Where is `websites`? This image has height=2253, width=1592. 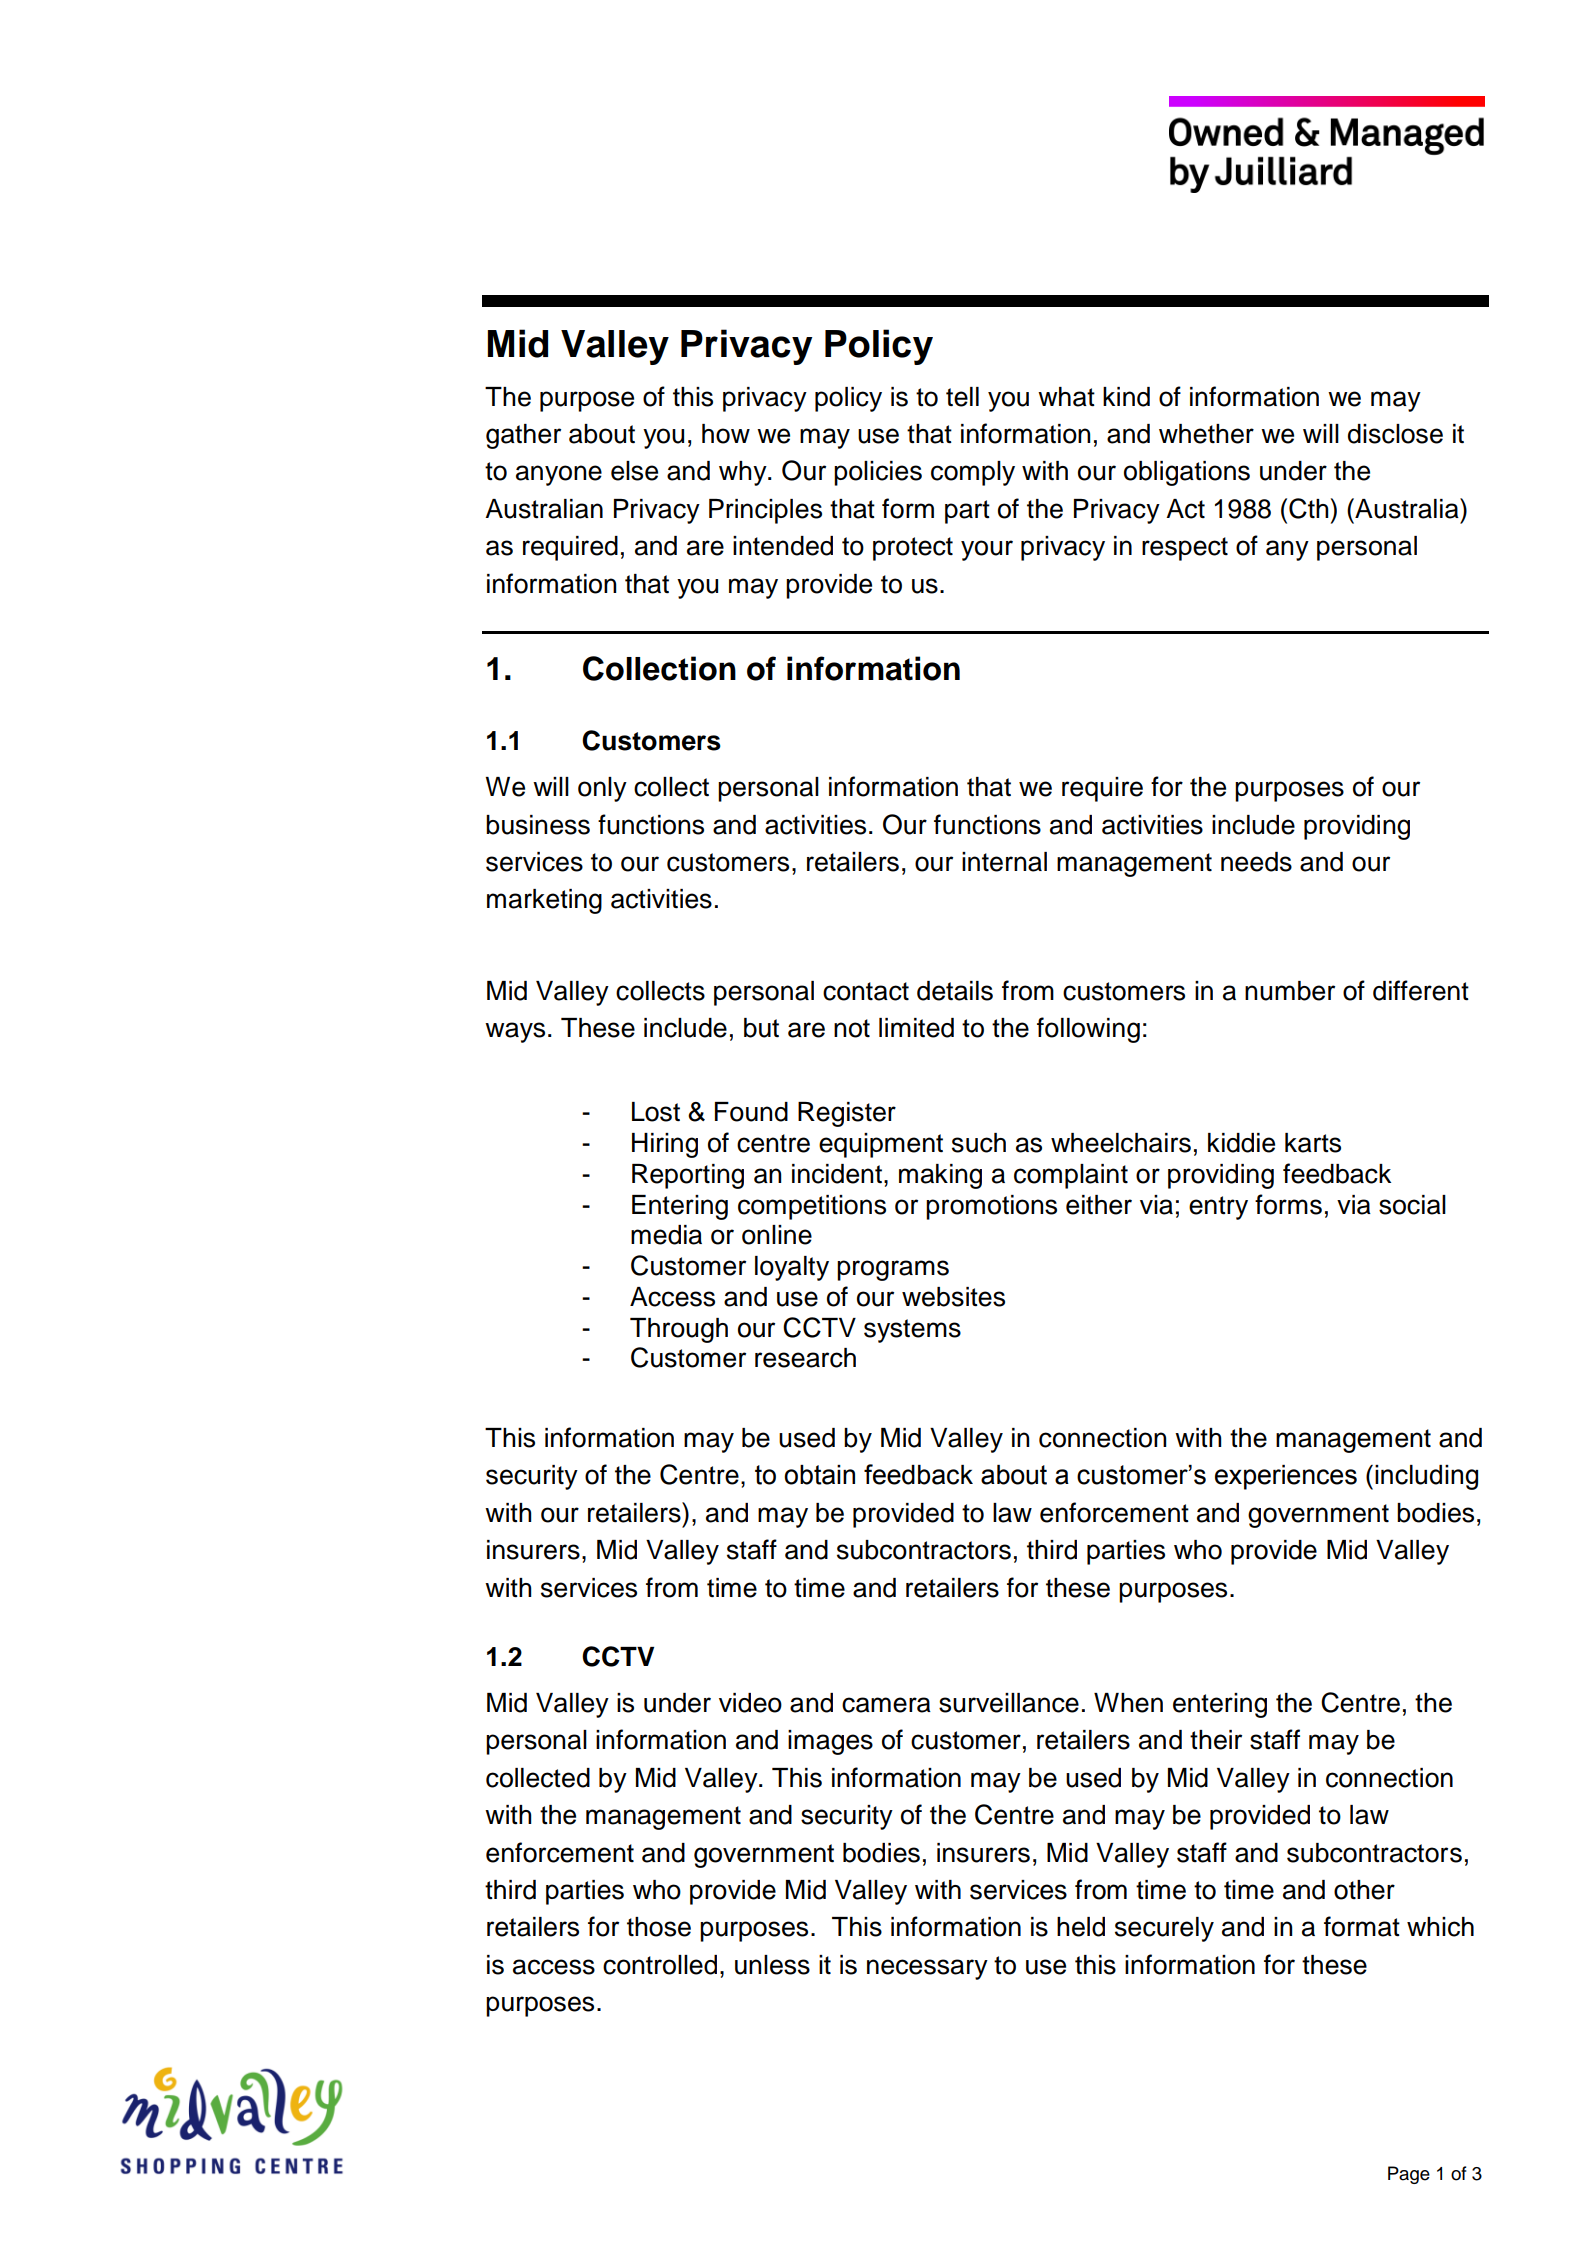
websites is located at coordinates (953, 1297).
